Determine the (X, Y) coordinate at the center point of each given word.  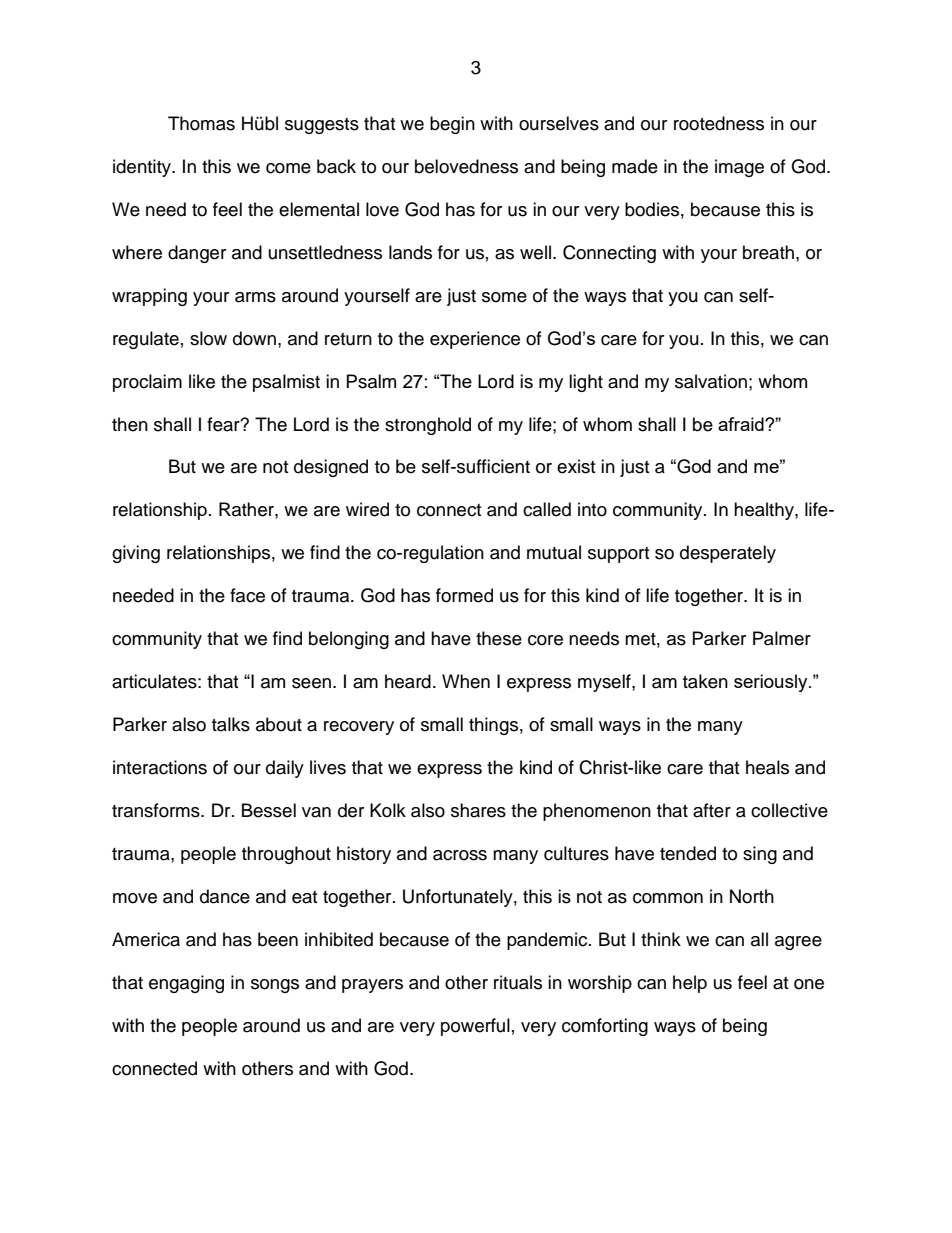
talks (231, 724)
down (254, 338)
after (712, 810)
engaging (186, 984)
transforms (157, 810)
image (739, 168)
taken (705, 681)
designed (331, 468)
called (547, 509)
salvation (711, 381)
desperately (728, 554)
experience (475, 340)
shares (478, 810)
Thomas (201, 123)
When (466, 681)
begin (452, 125)
